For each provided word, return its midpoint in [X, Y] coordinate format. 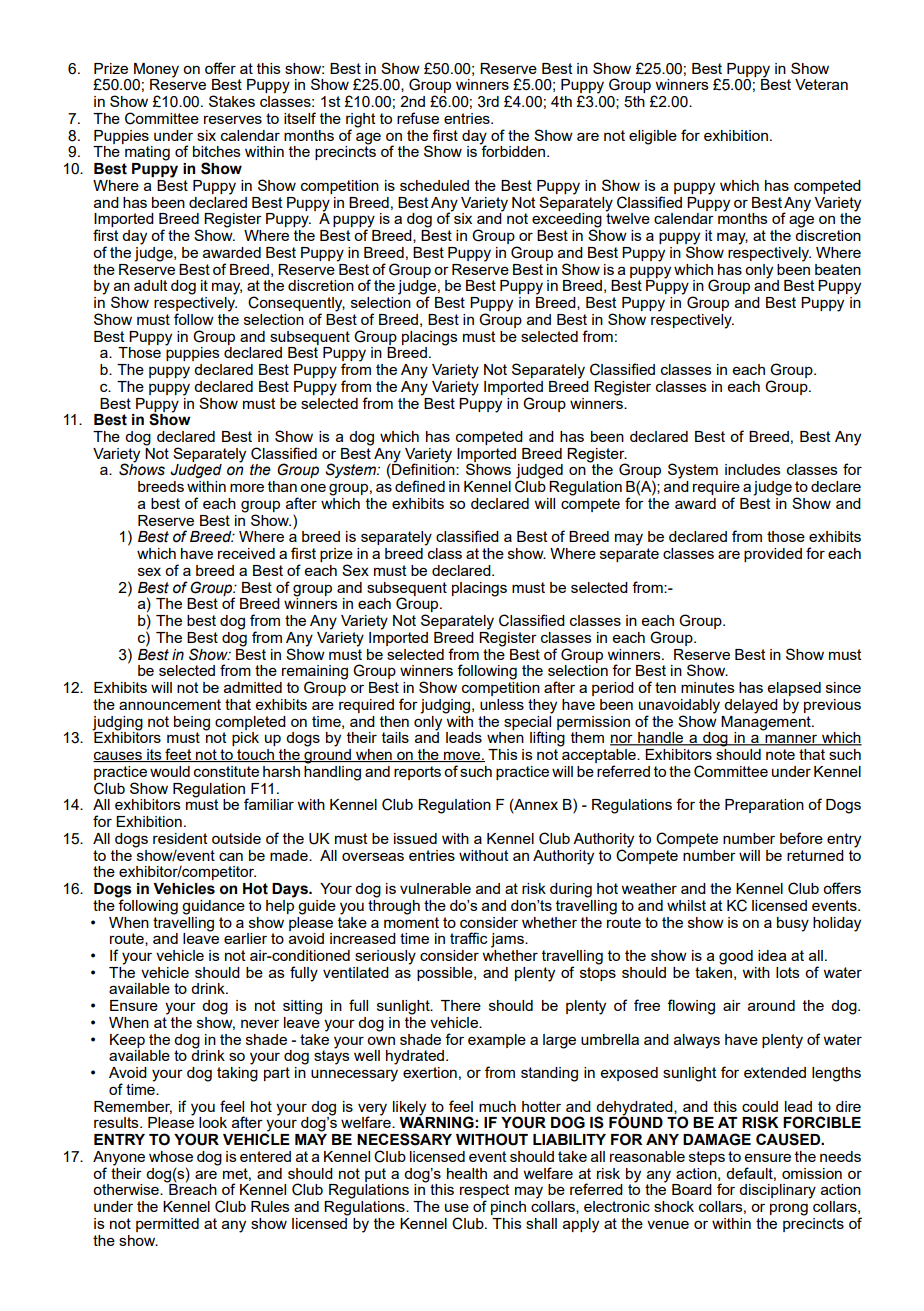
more [247, 488]
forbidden [512, 150]
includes [753, 469]
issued [415, 838]
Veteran [821, 84]
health [467, 1173]
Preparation [764, 806]
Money [156, 70]
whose [171, 1156]
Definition [423, 470]
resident [180, 838]
